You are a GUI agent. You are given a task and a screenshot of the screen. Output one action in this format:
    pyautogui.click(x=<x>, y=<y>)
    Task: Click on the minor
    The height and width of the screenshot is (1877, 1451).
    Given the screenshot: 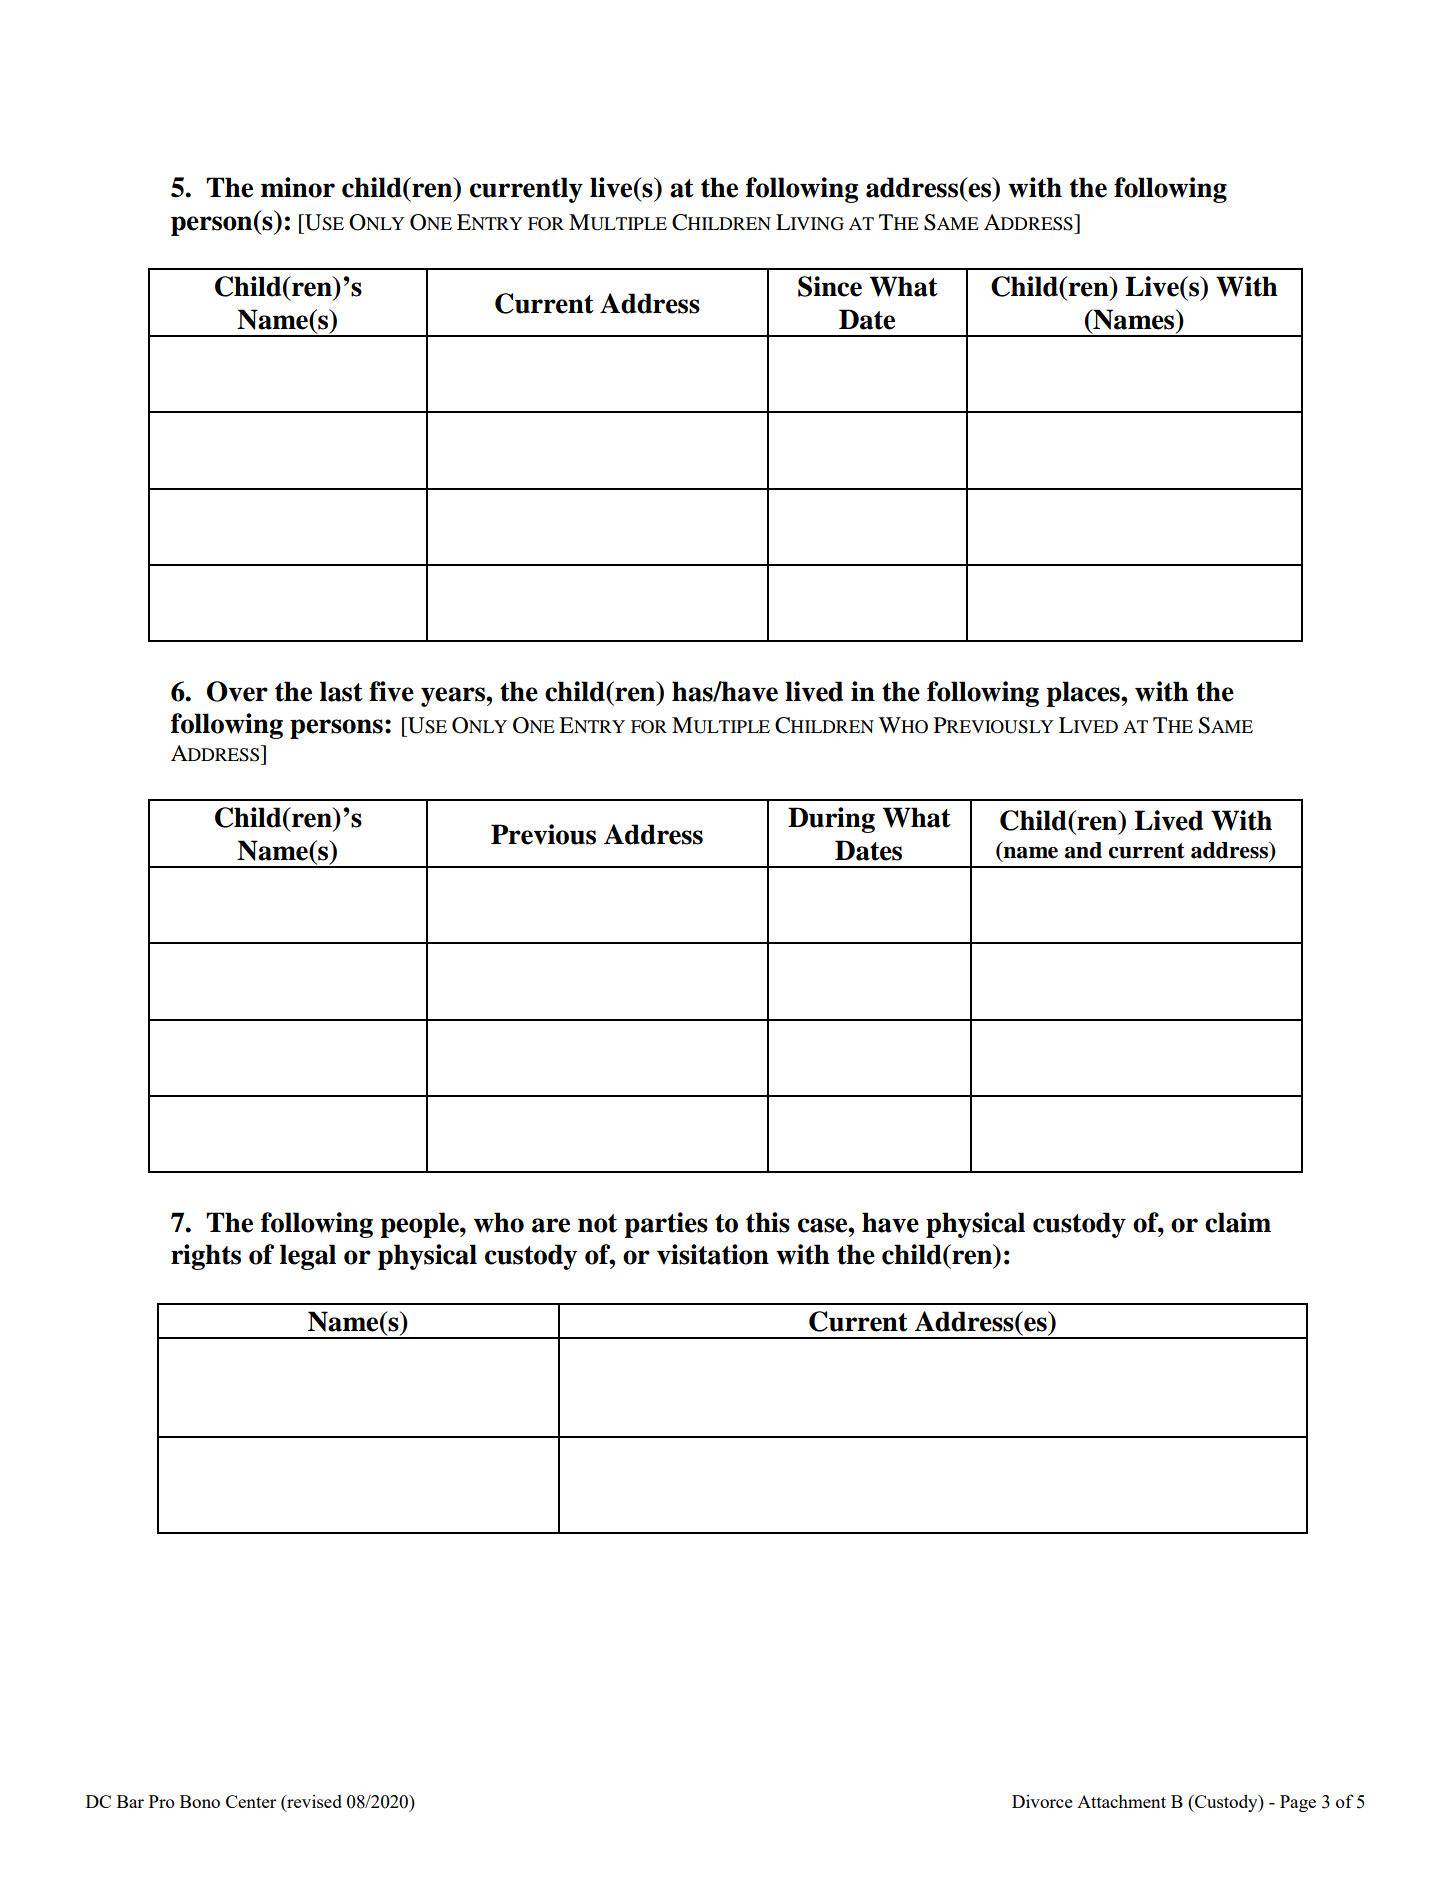 What is the action you would take?
    pyautogui.click(x=298, y=187)
